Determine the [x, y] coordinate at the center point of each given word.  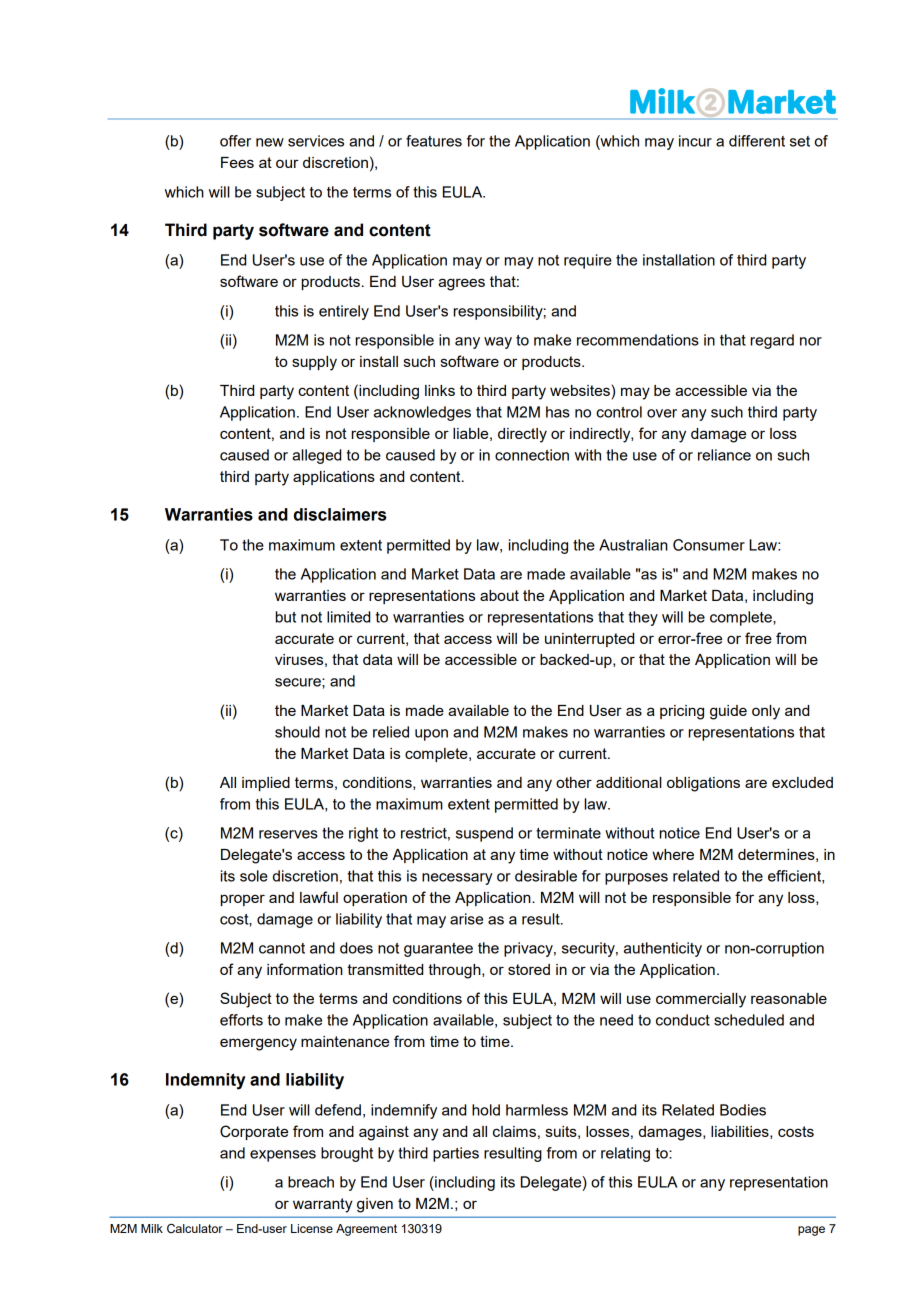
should [297, 732]
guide [728, 712]
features [434, 141]
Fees [237, 162]
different [757, 141]
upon [431, 735]
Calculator [195, 1229]
